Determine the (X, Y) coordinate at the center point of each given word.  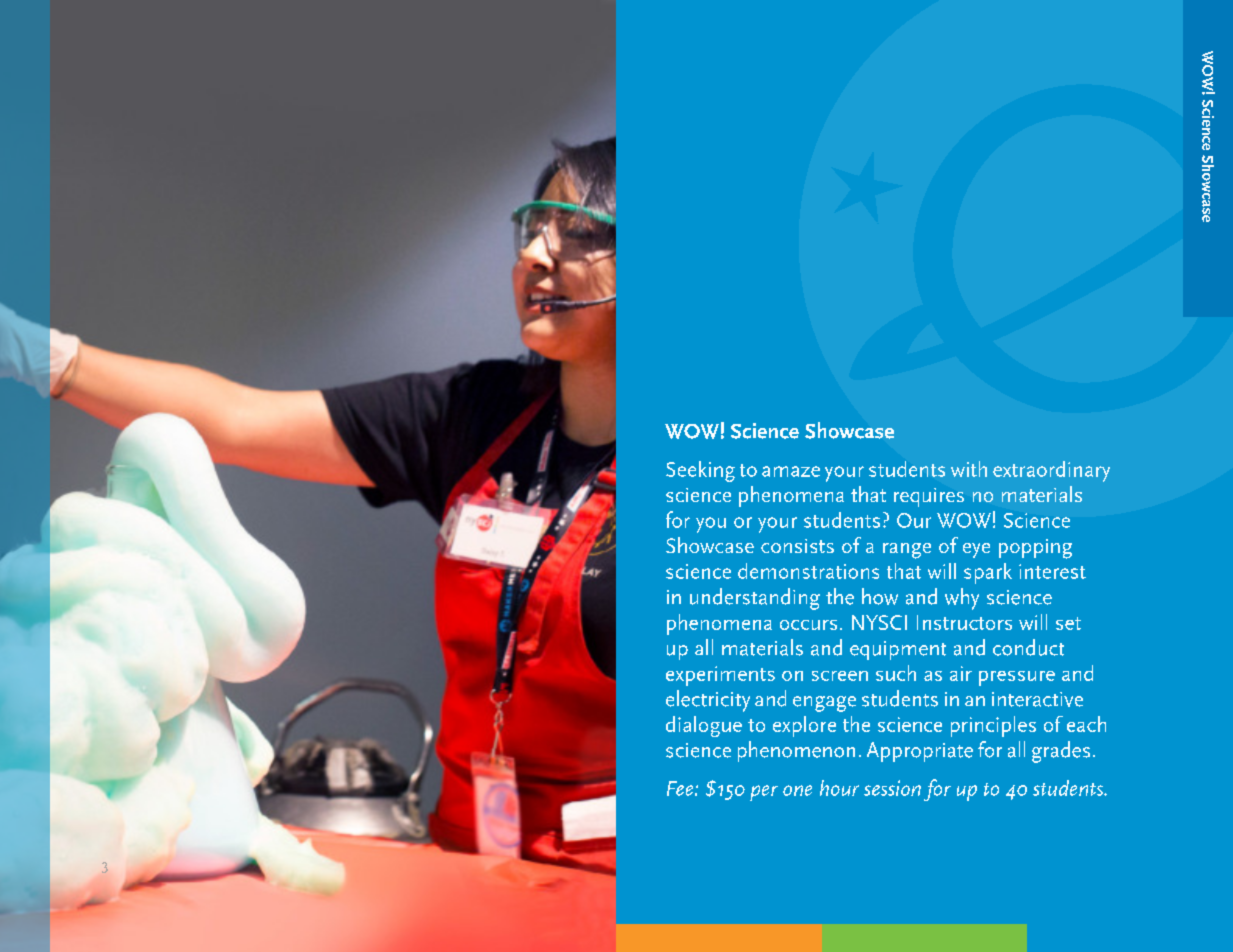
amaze (791, 471)
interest (1052, 571)
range (907, 551)
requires (929, 497)
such (896, 673)
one (797, 790)
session (892, 788)
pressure (1017, 678)
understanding (755, 599)
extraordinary (1051, 471)
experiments (720, 676)
